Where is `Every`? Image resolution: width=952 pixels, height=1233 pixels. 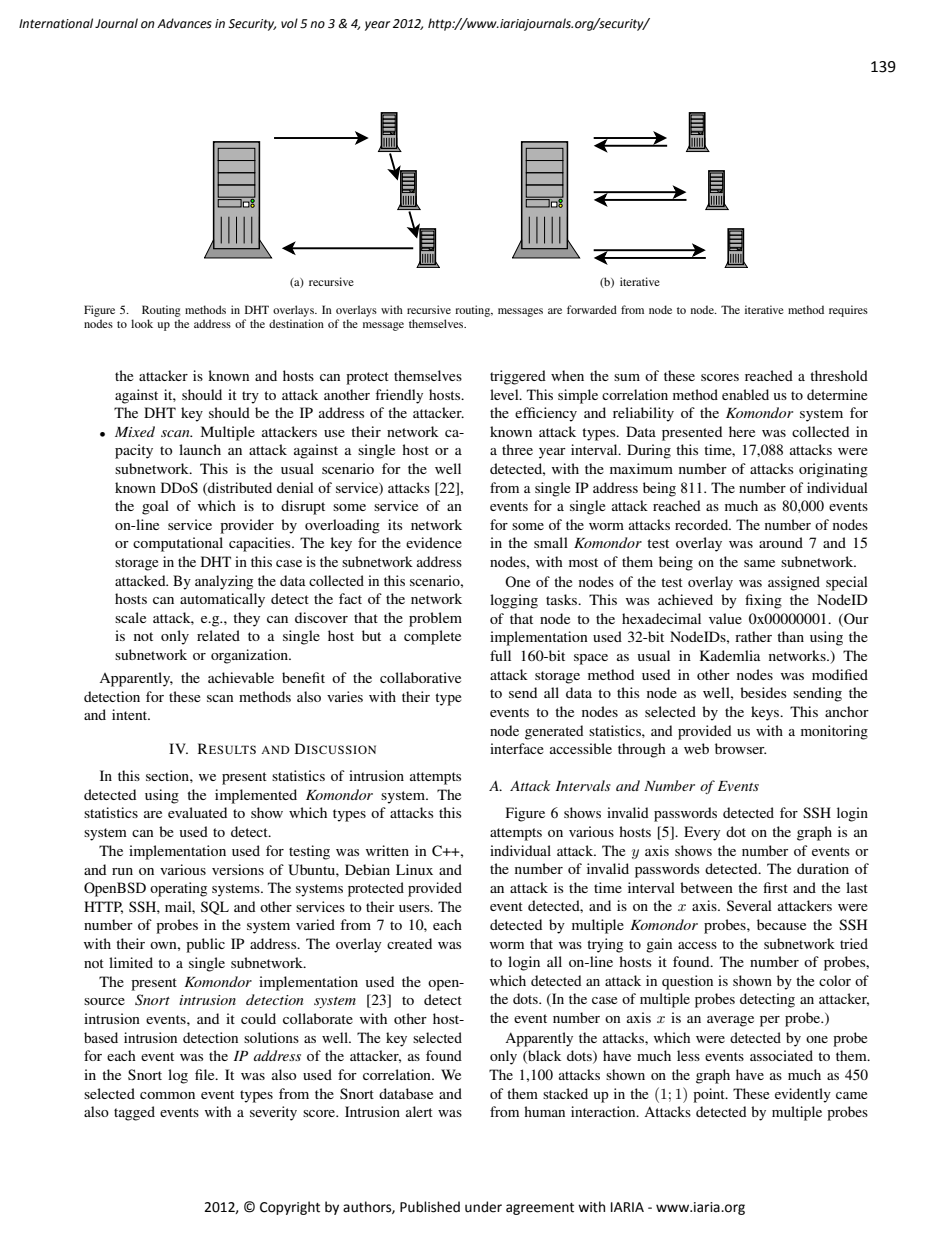
Every is located at coordinates (702, 833).
